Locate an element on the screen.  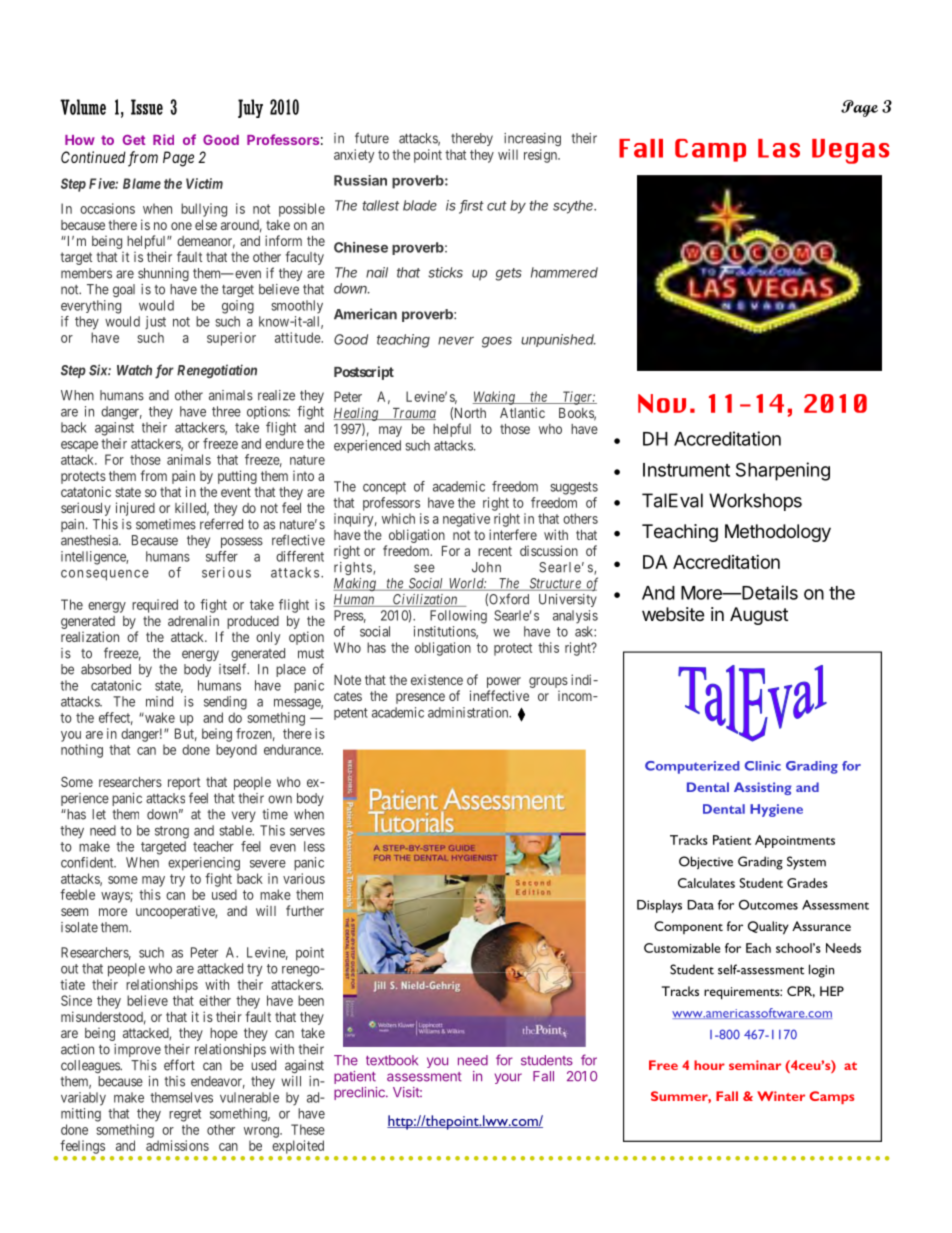
Following is located at coordinates (458, 617).
